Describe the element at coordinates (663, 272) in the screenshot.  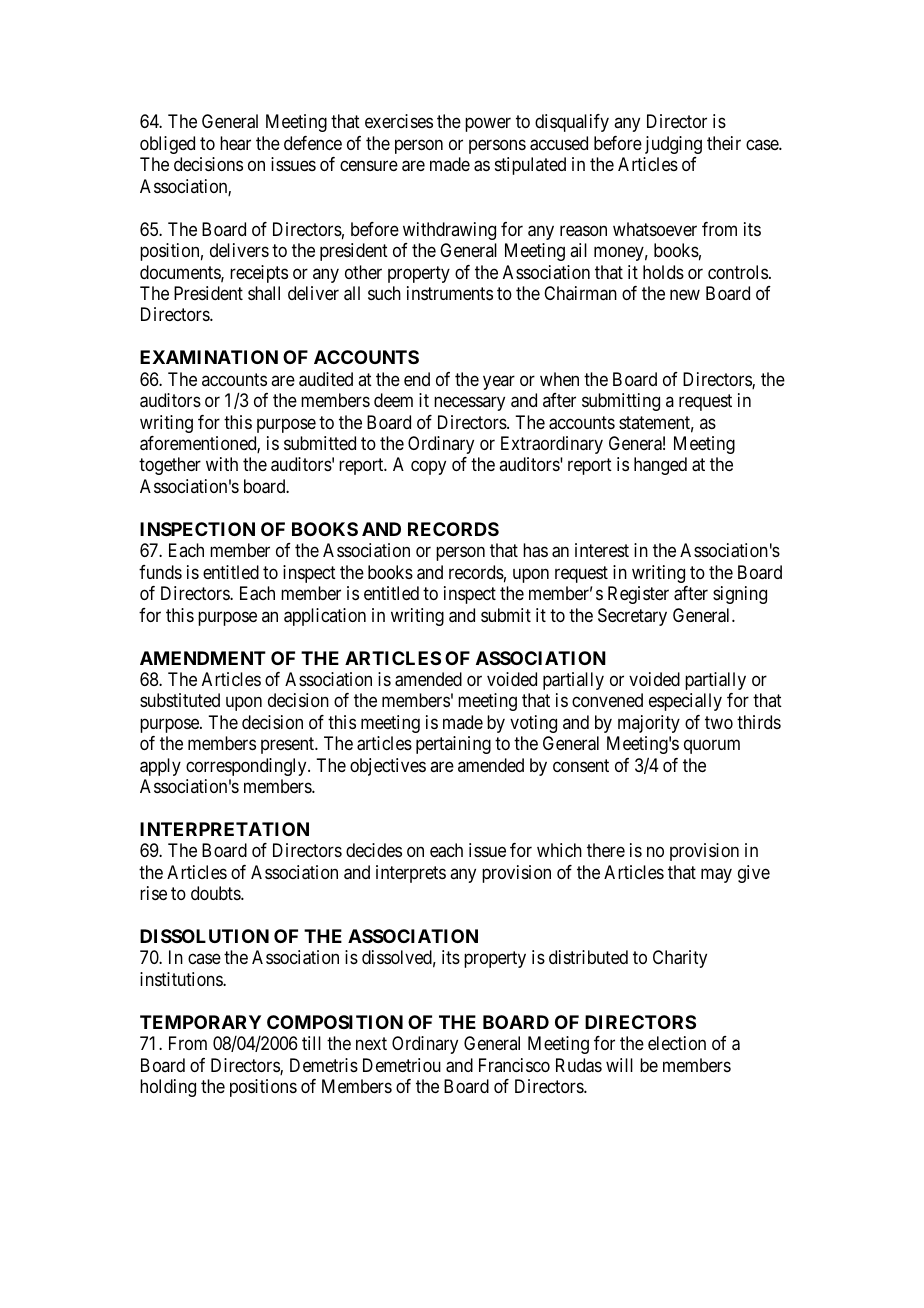
I see `holds` at that location.
